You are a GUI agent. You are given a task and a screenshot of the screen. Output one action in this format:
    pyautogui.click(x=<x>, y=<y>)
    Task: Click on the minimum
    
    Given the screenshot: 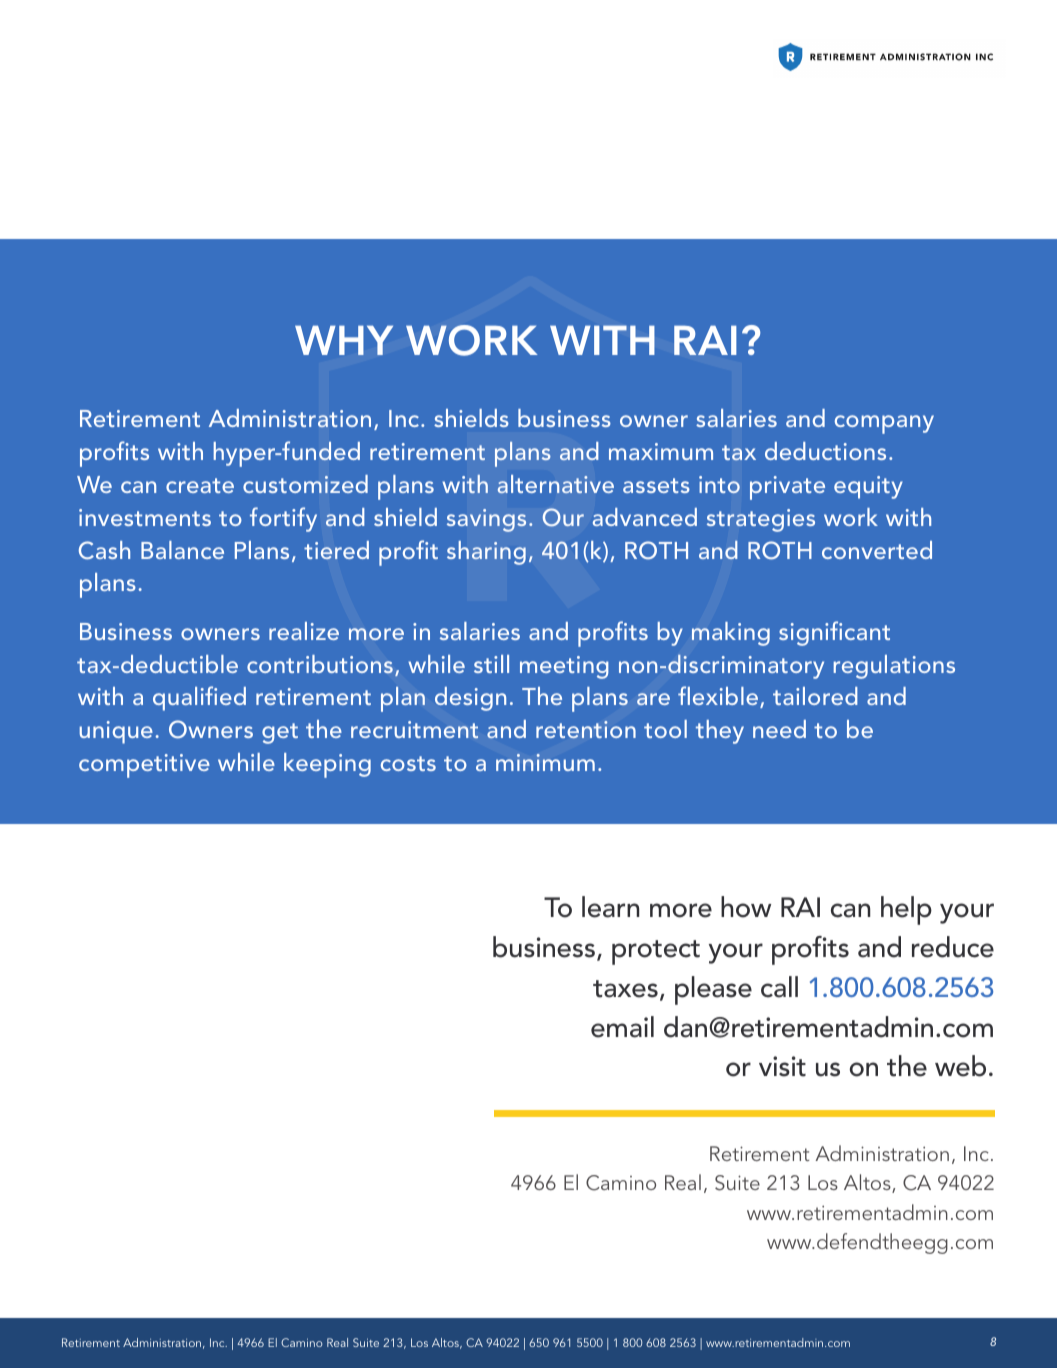 What is the action you would take?
    pyautogui.click(x=545, y=762)
